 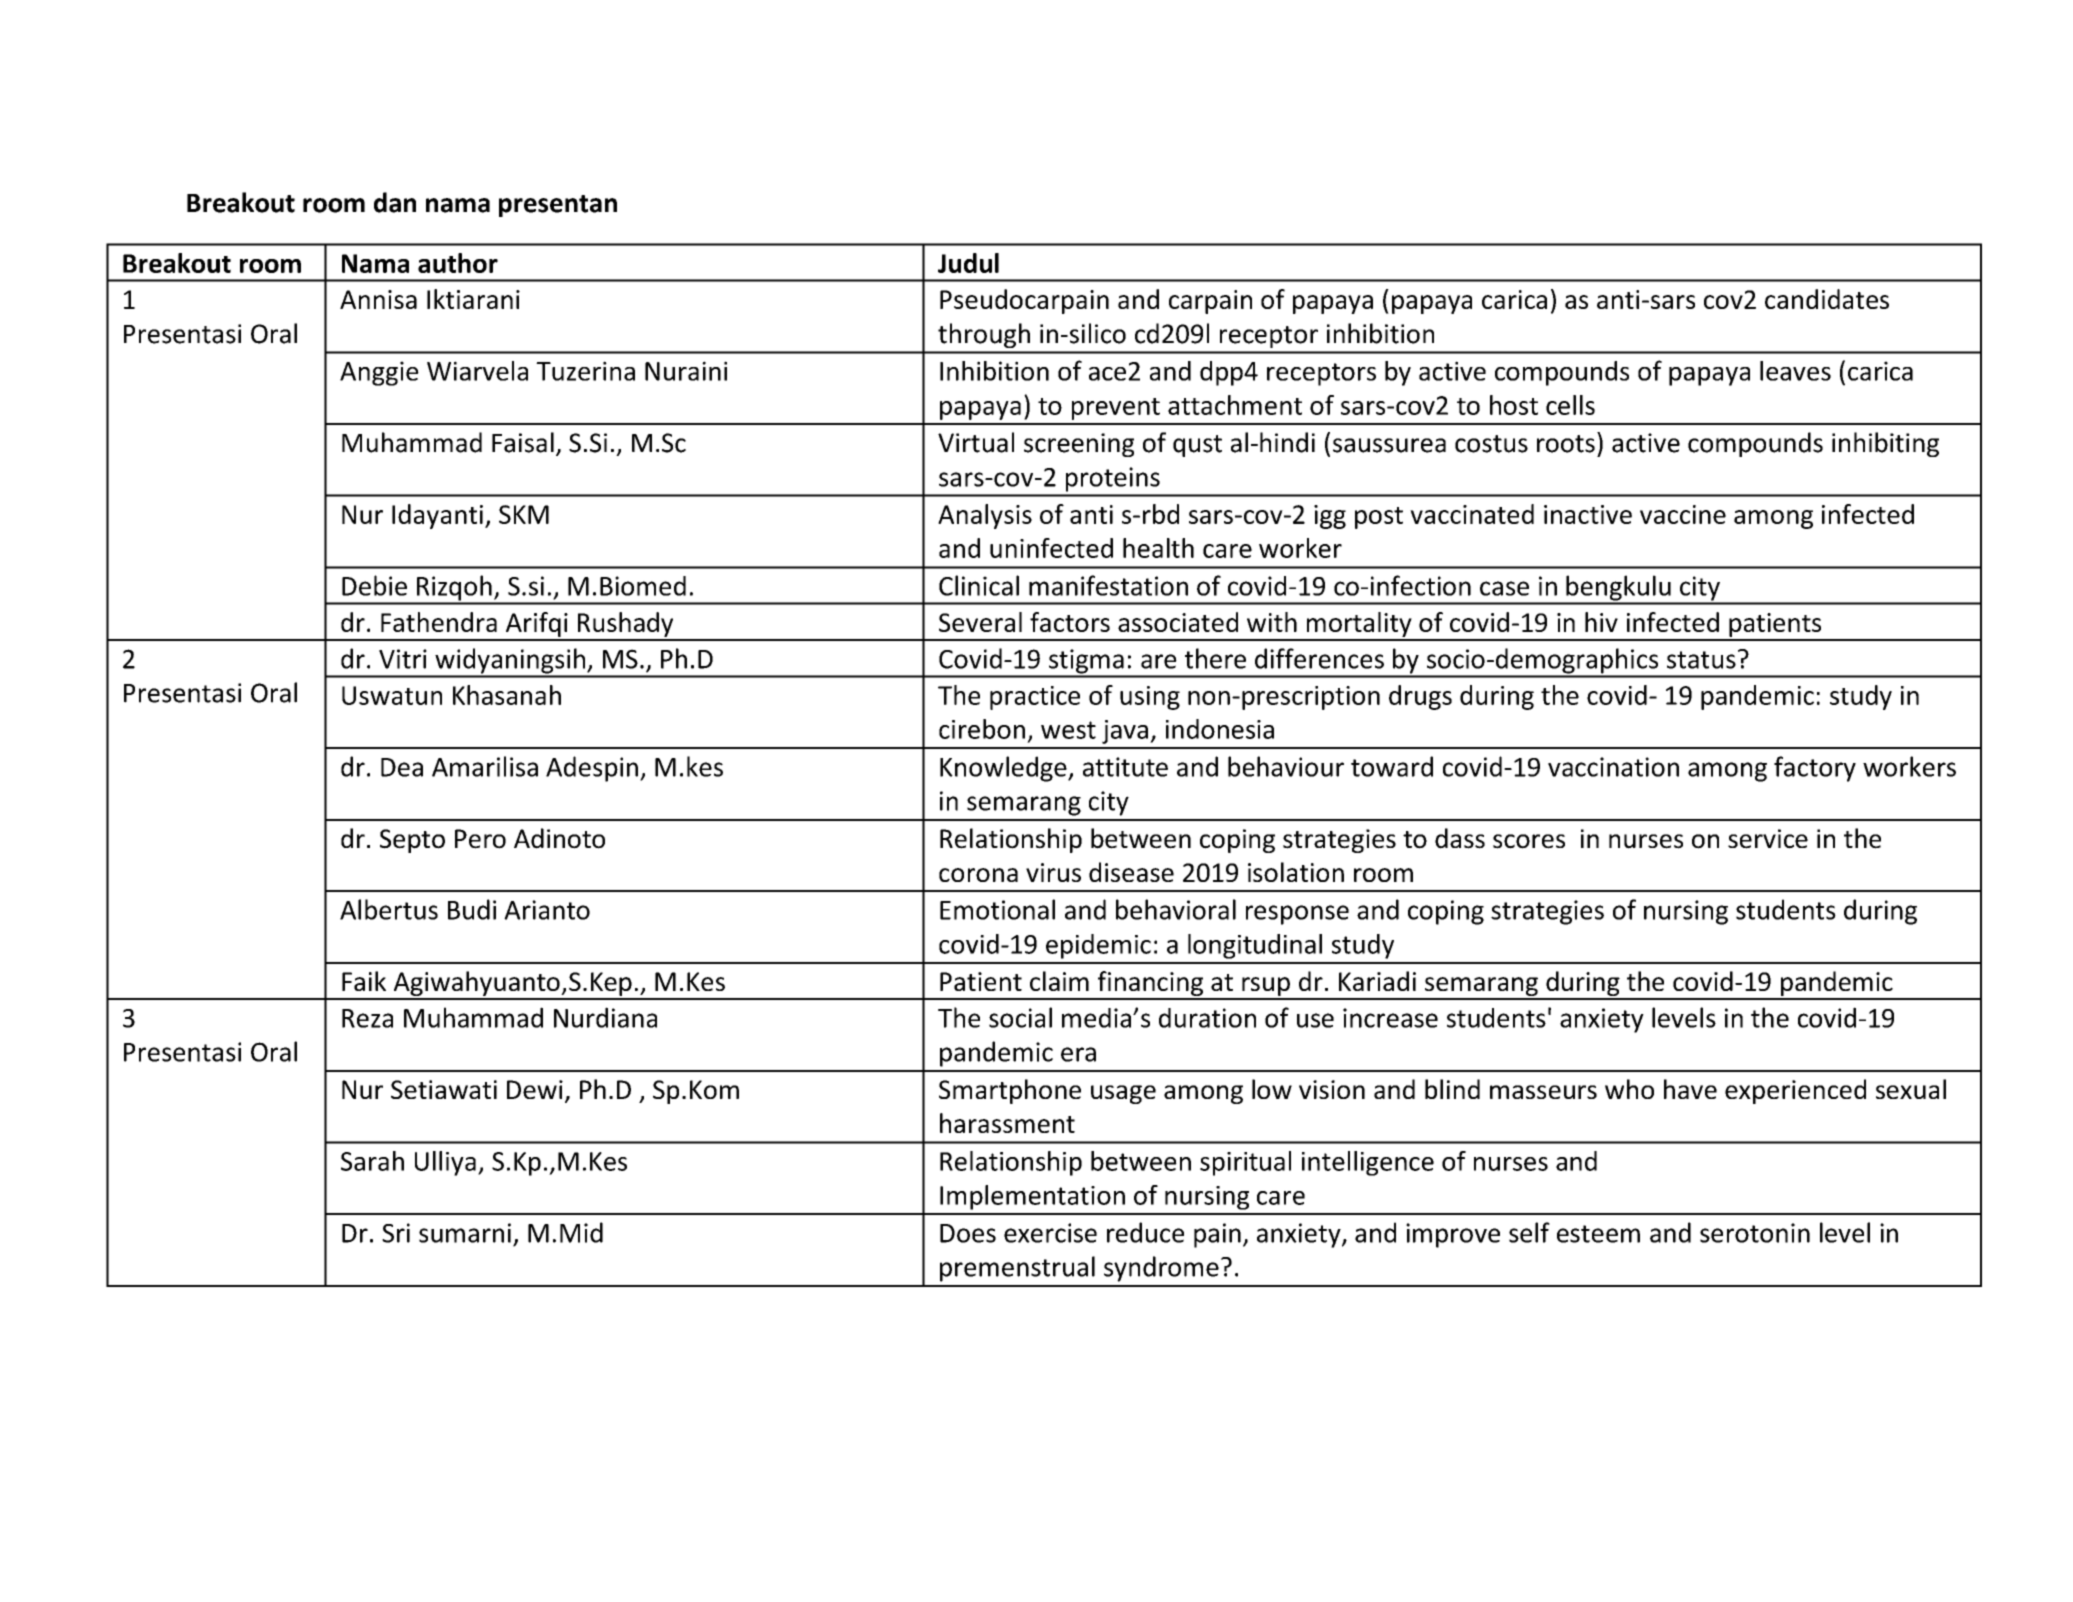 I want to click on candidates, so click(x=1827, y=299).
